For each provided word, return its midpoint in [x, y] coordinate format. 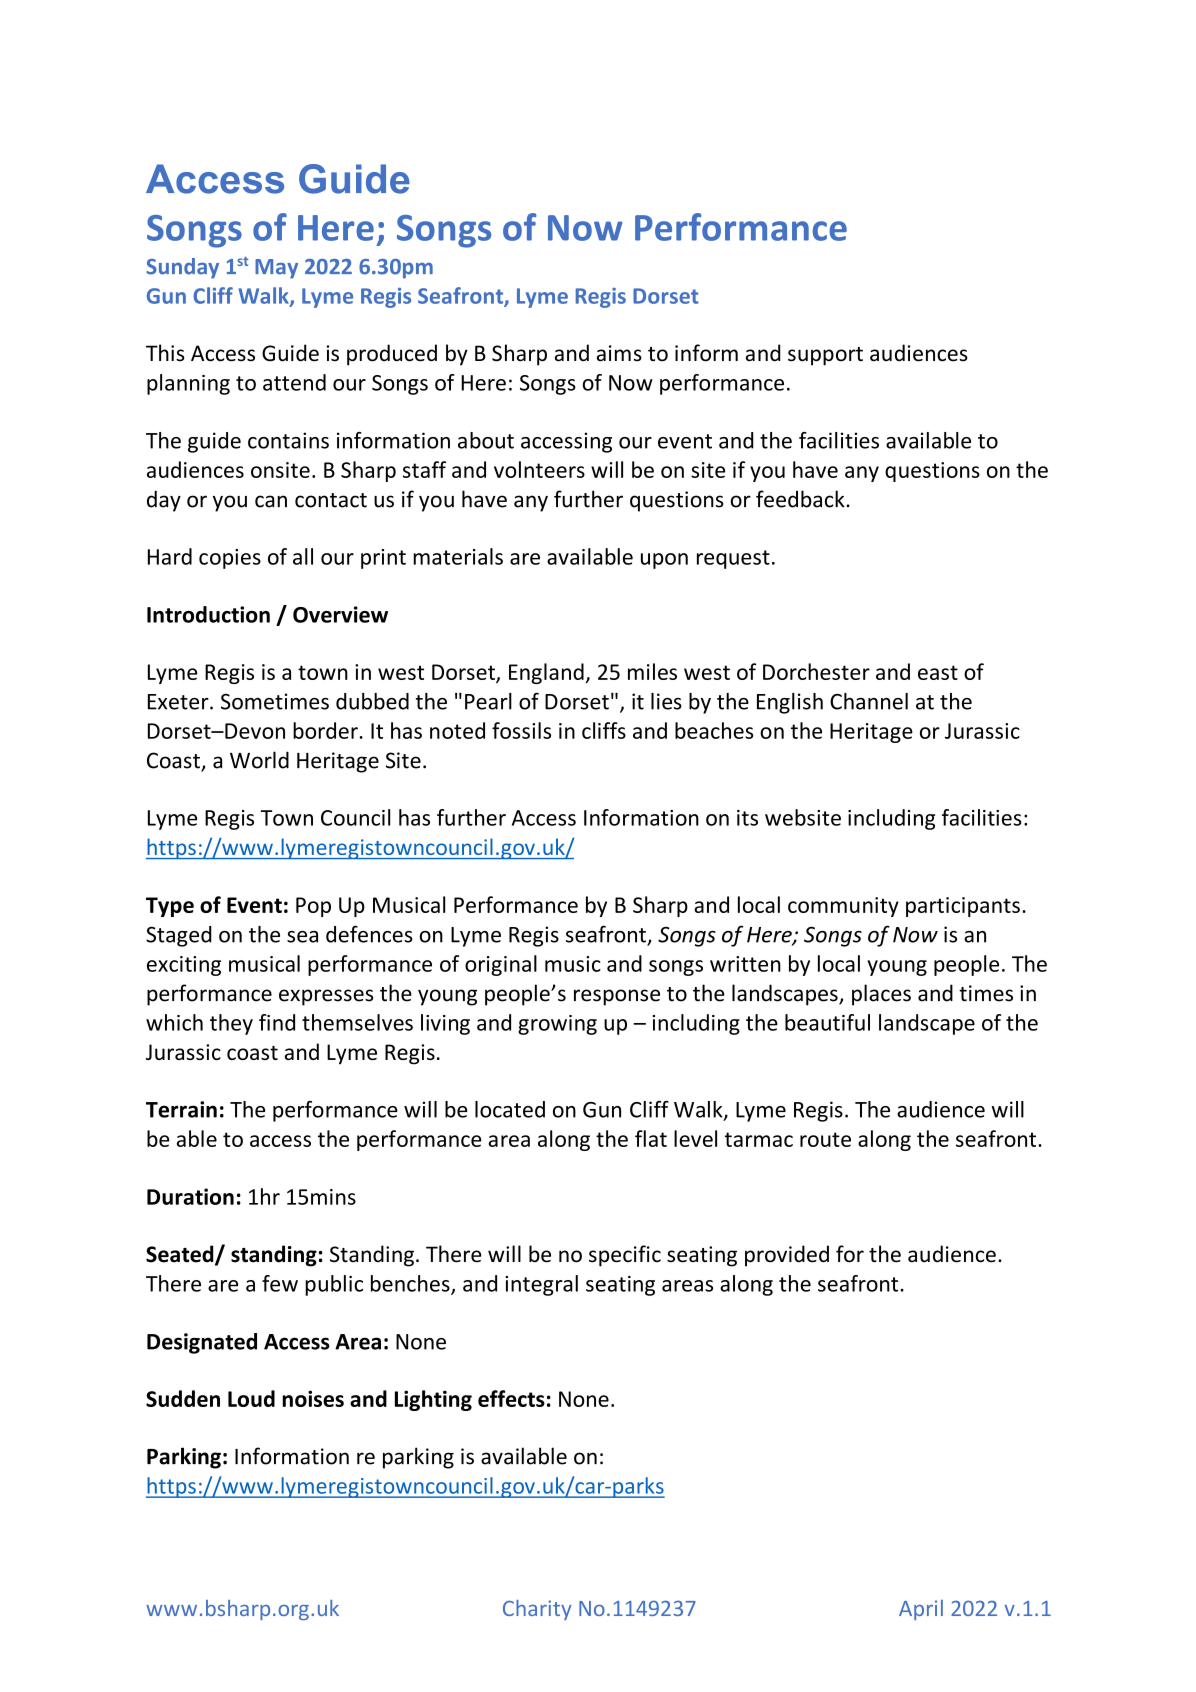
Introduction [208, 614]
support [825, 356]
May [276, 269]
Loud [251, 1398]
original [501, 965]
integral [541, 1285]
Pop [313, 907]
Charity [537, 1610]
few [280, 1283]
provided [787, 1256]
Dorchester [816, 671]
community [843, 907]
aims [619, 353]
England [546, 673]
